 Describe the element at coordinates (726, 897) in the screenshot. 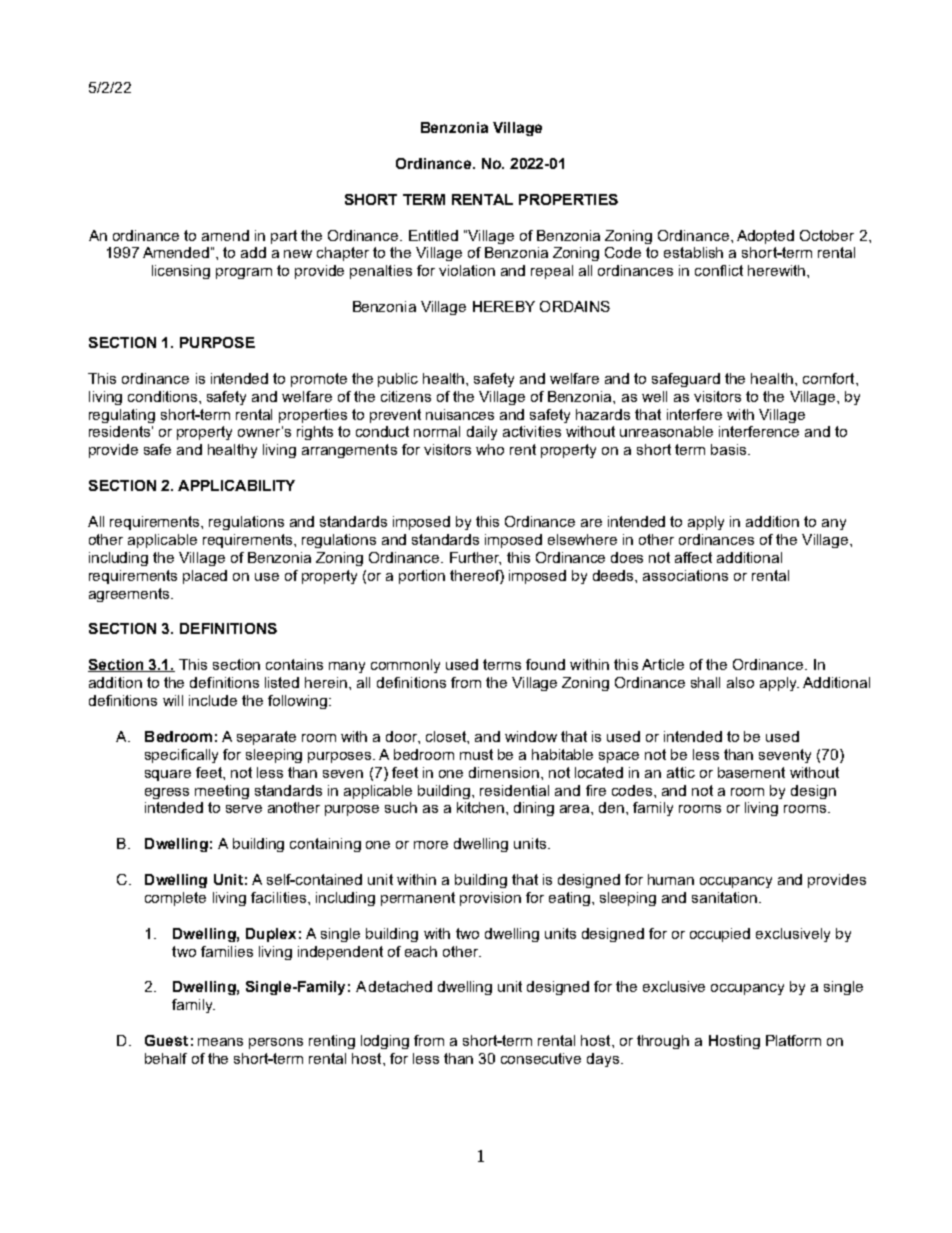

I see `sanitation` at that location.
